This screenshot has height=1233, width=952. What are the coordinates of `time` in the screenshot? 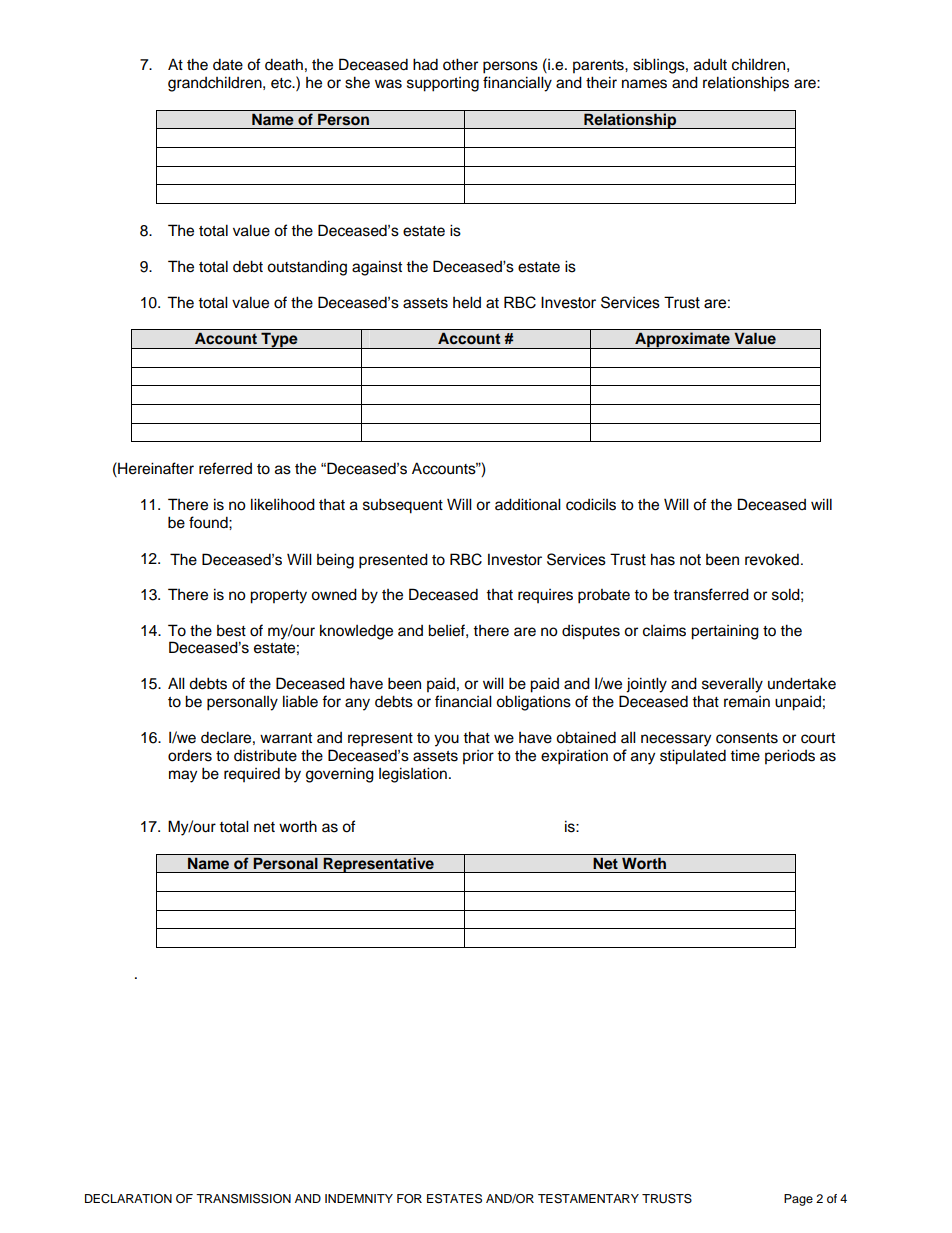 It's located at (745, 755).
